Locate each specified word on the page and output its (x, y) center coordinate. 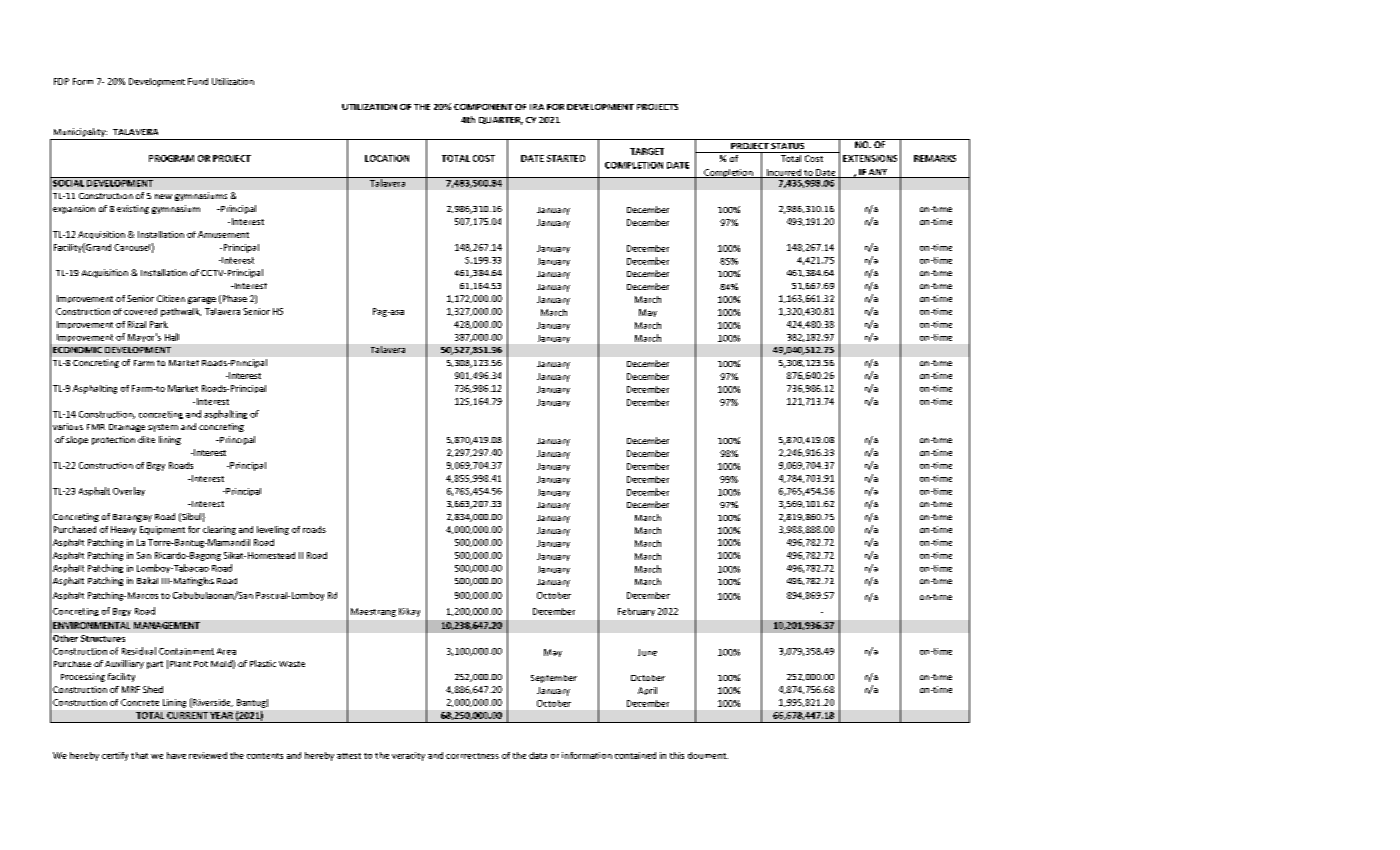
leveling (273, 530)
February (636, 612)
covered (140, 311)
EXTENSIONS (870, 158)
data (538, 755)
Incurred (783, 173)
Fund (198, 81)
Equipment (162, 530)
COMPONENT (483, 107)
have (176, 755)
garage (202, 300)
